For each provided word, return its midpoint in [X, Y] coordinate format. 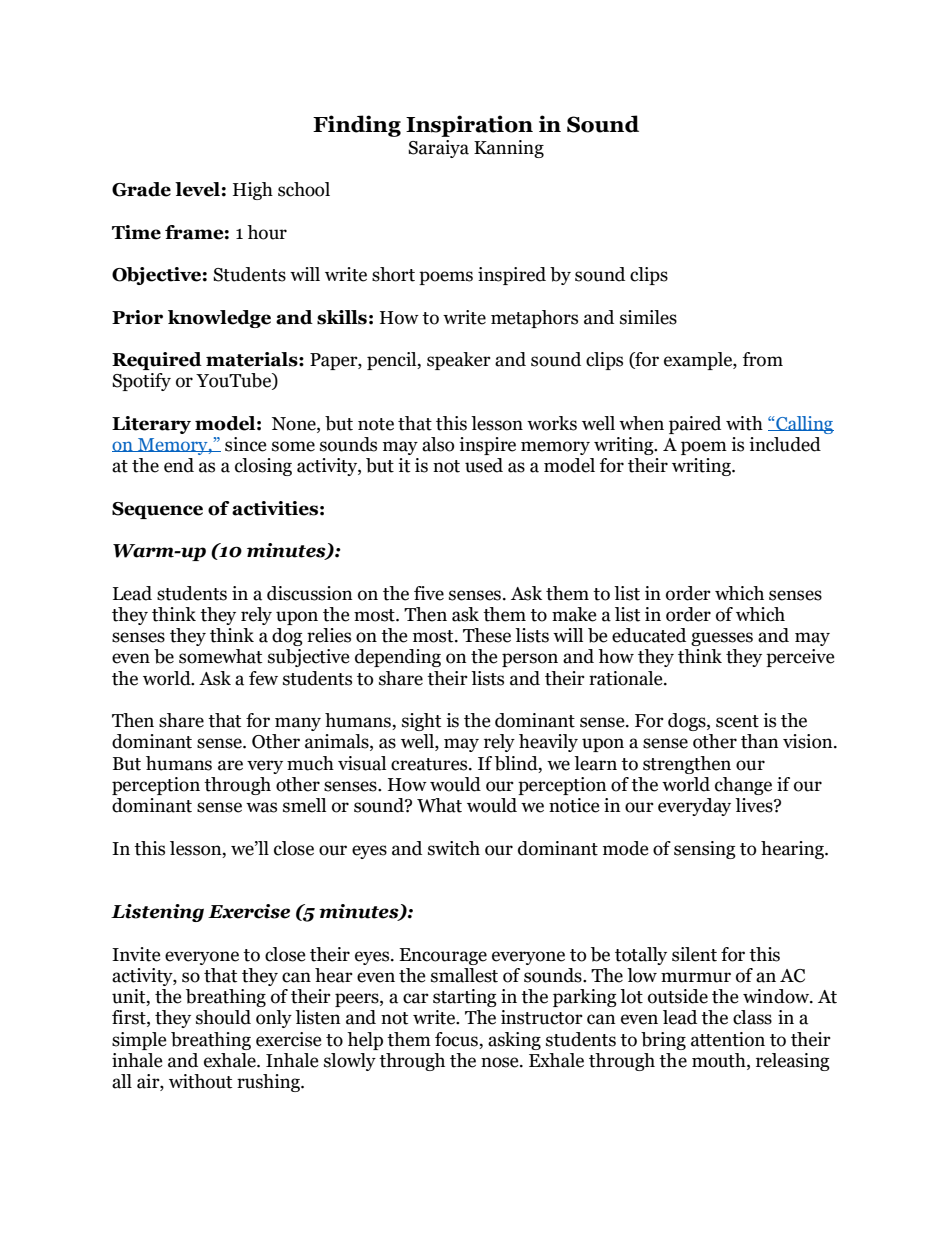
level [197, 189]
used [484, 465]
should [223, 1017]
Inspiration [469, 126]
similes [648, 317]
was [261, 807]
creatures [430, 764]
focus [456, 1039]
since [246, 444]
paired [695, 425]
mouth [720, 1060]
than [760, 741]
